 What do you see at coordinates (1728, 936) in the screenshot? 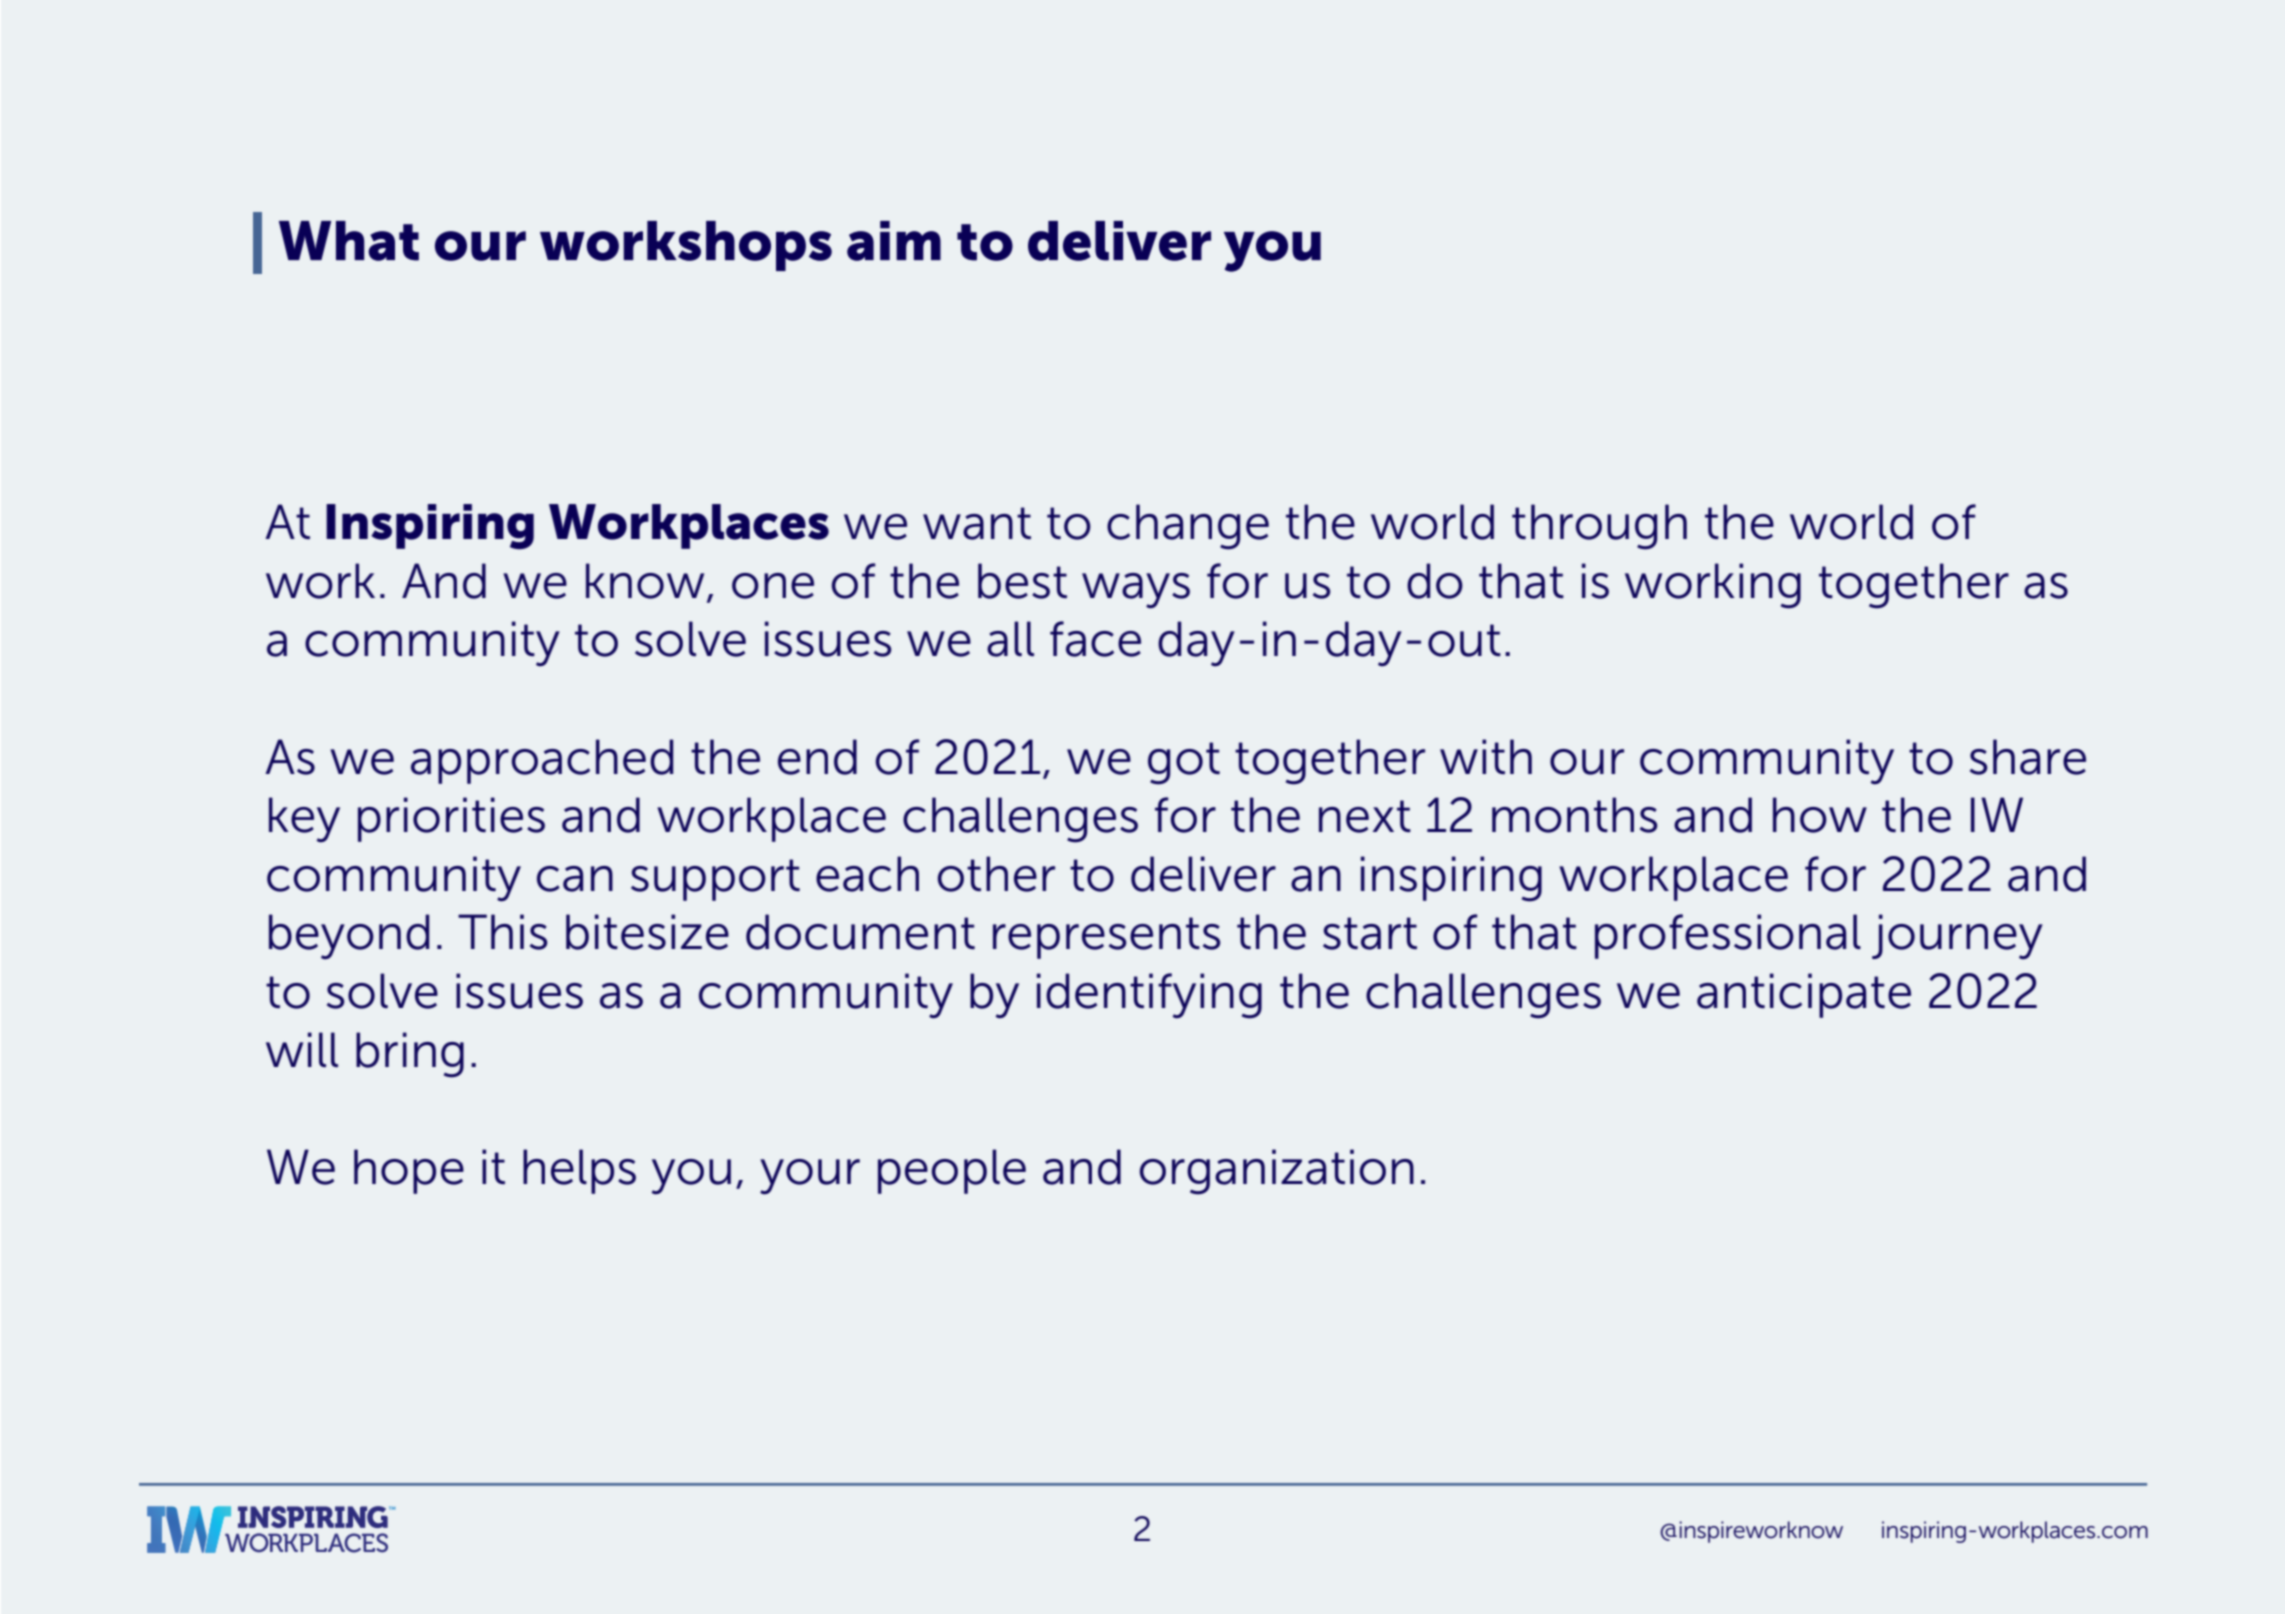
I see `professional` at bounding box center [1728, 936].
